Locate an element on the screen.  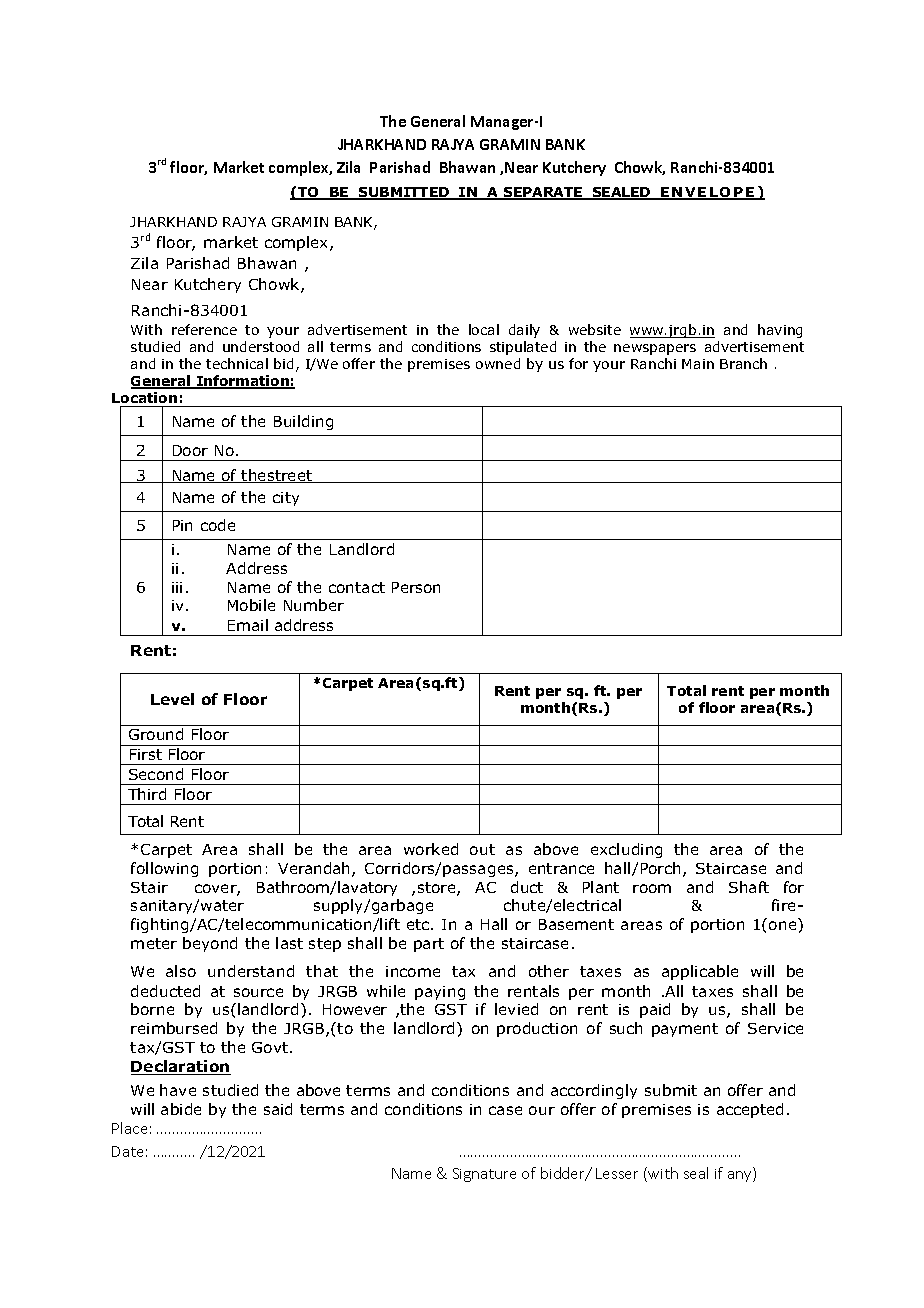
following is located at coordinates (164, 869).
